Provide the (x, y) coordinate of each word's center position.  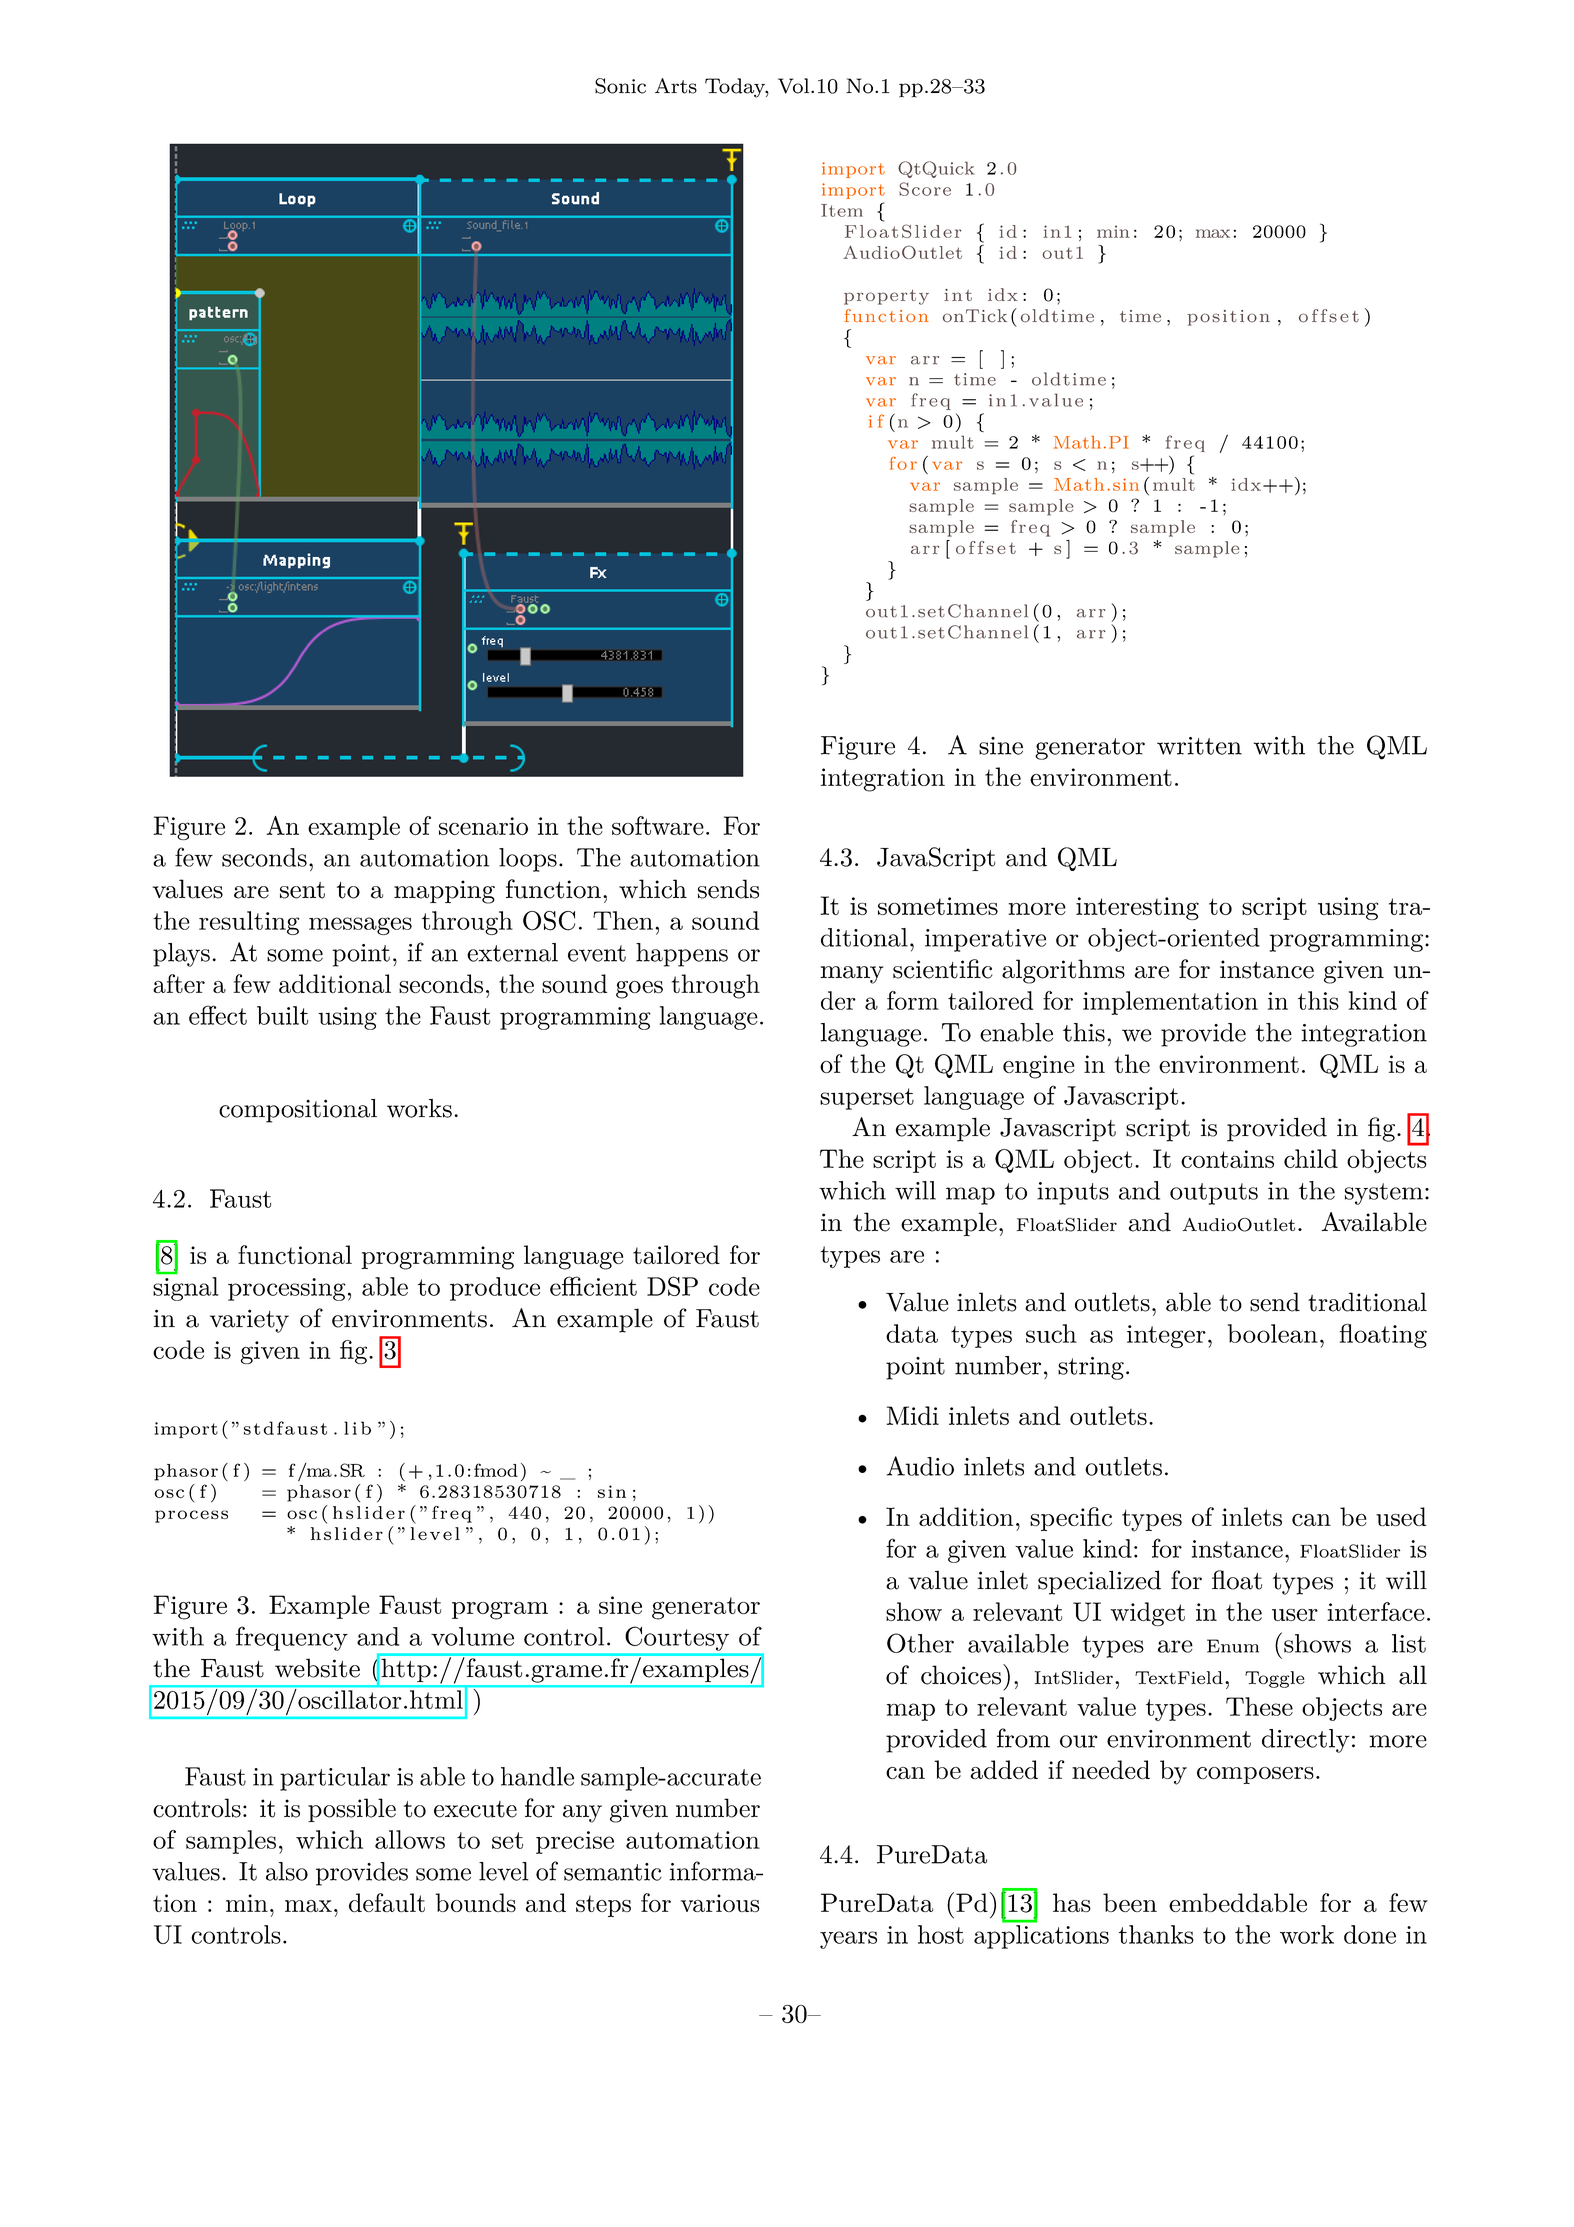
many (851, 975)
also (287, 1871)
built (282, 1015)
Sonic (620, 86)
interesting (1137, 908)
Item (842, 210)
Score (925, 189)
